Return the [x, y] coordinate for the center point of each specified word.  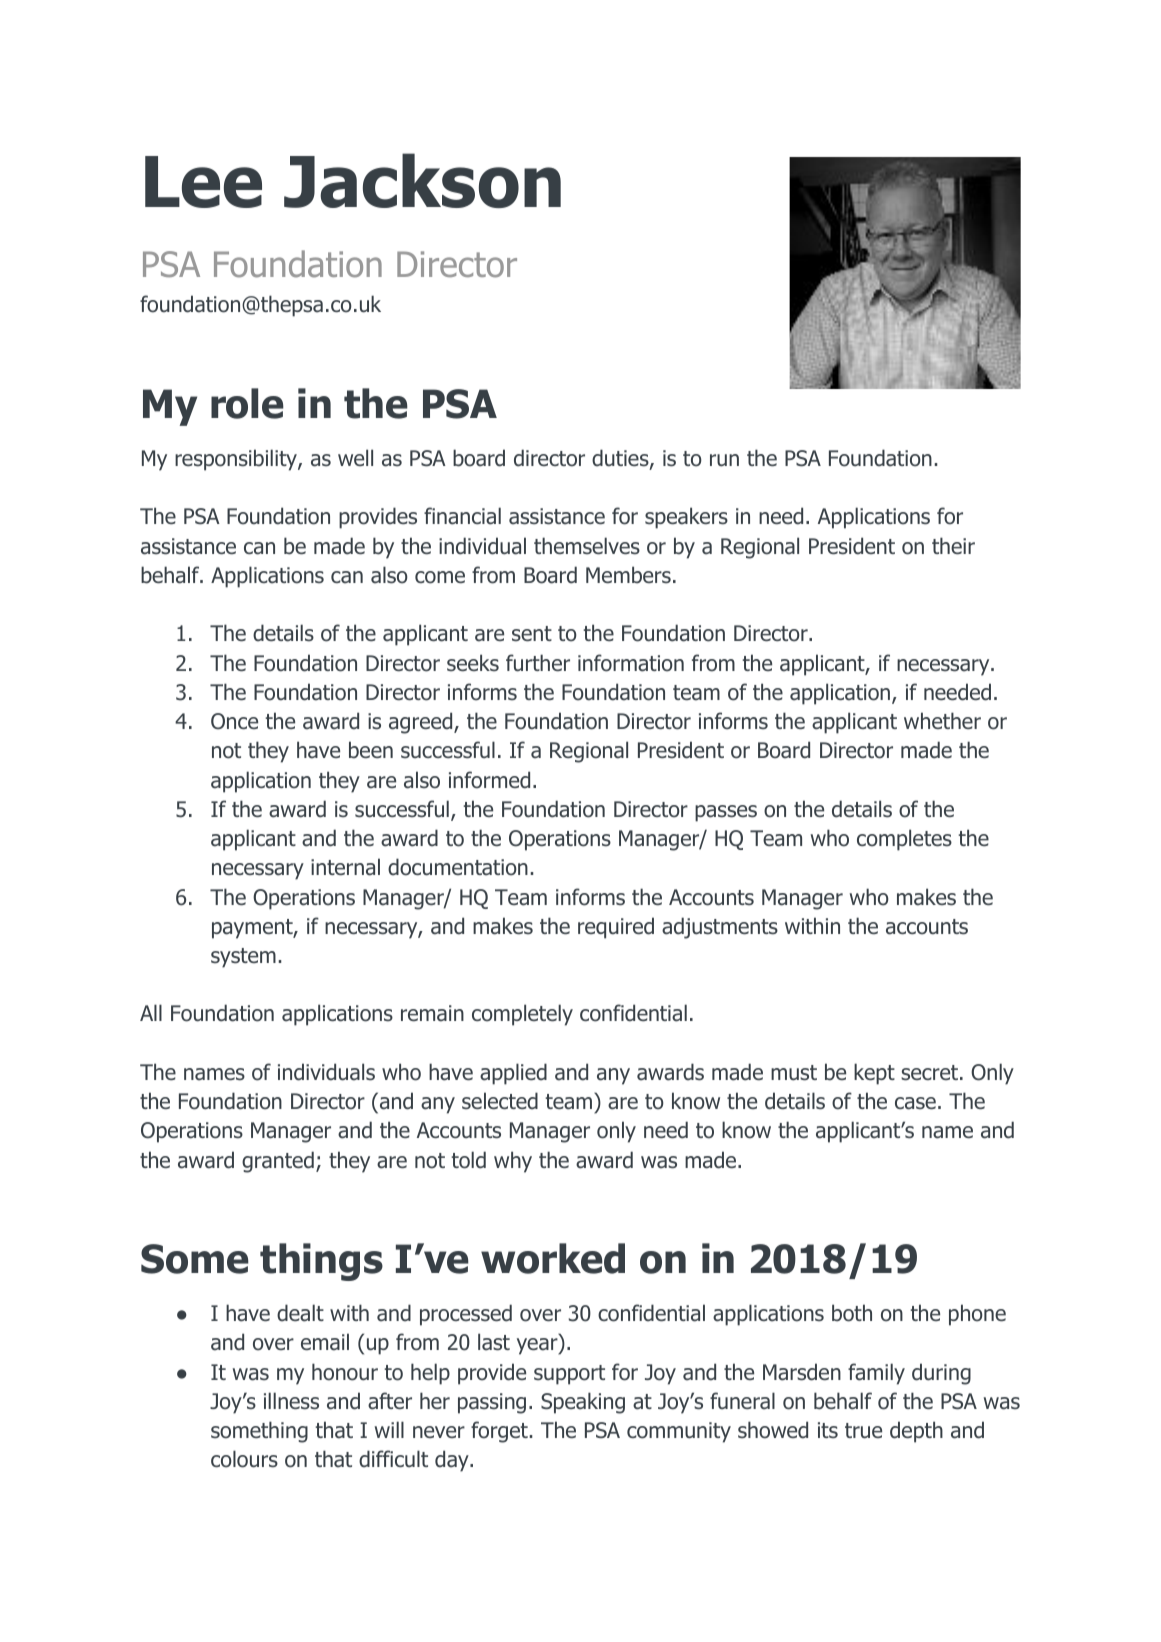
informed [489, 780]
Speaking [583, 1403]
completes [904, 840]
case [915, 1103]
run [724, 460]
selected [500, 1101]
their [953, 545]
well [355, 457]
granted [278, 1162]
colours [244, 1459]
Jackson [422, 180]
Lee [203, 182]
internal [345, 867]
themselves [587, 546]
